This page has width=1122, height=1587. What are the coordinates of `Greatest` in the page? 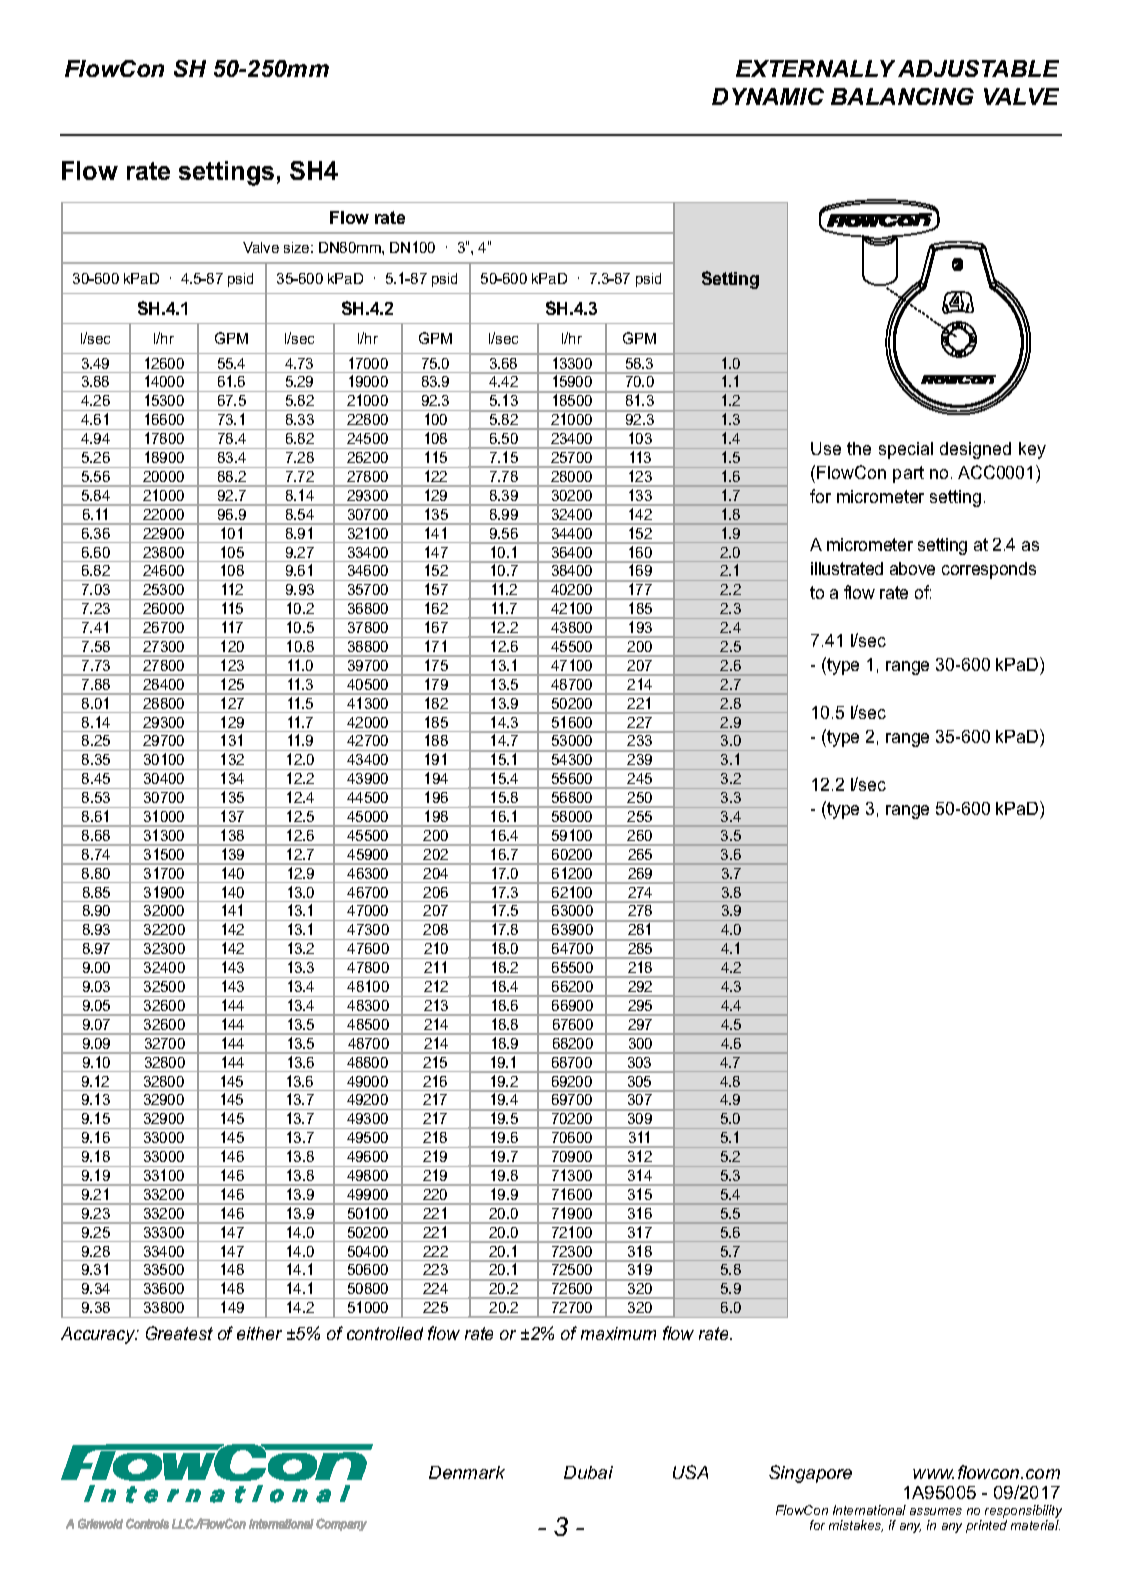 It's located at (179, 1333).
